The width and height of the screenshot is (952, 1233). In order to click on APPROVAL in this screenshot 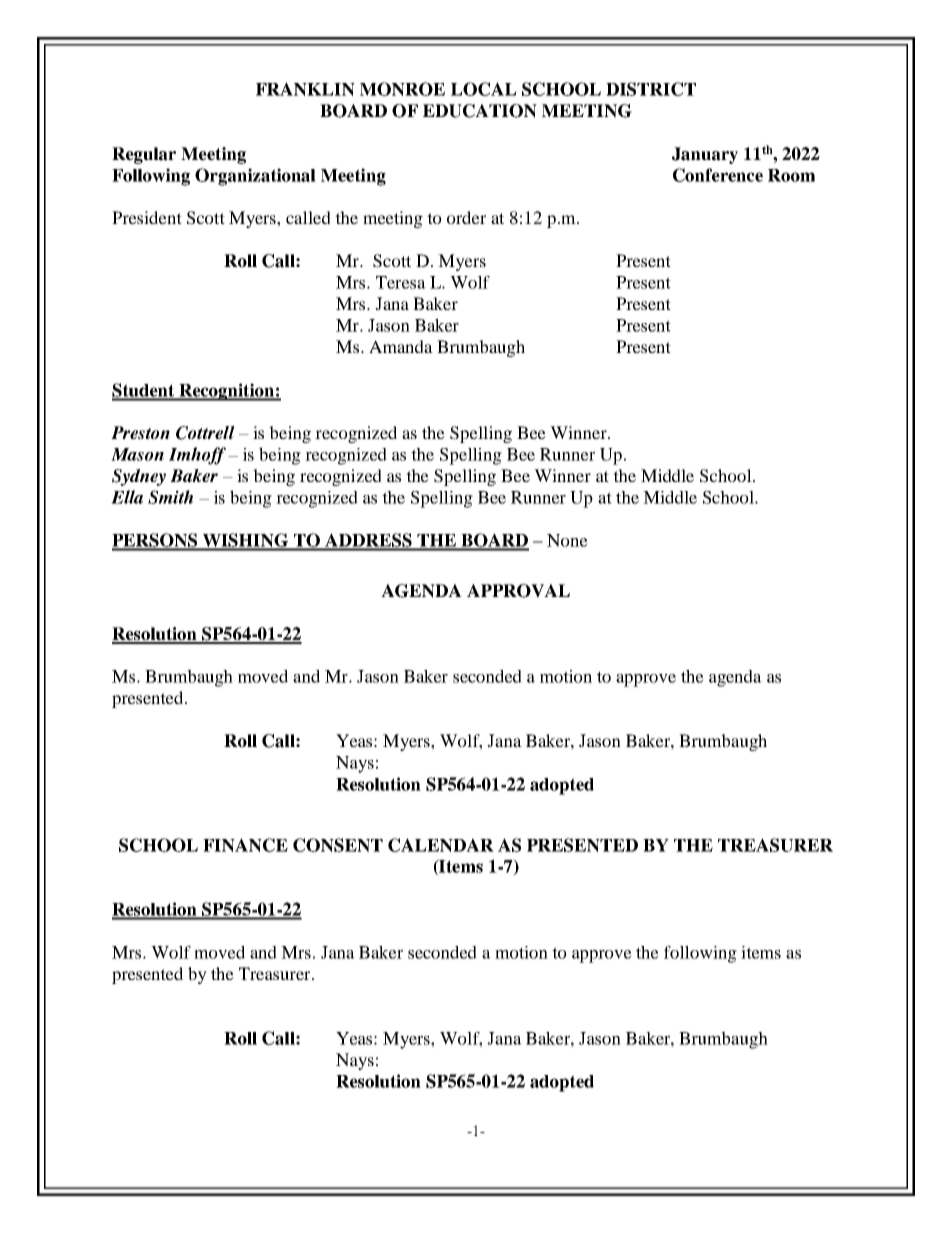, I will do `click(518, 591)`.
